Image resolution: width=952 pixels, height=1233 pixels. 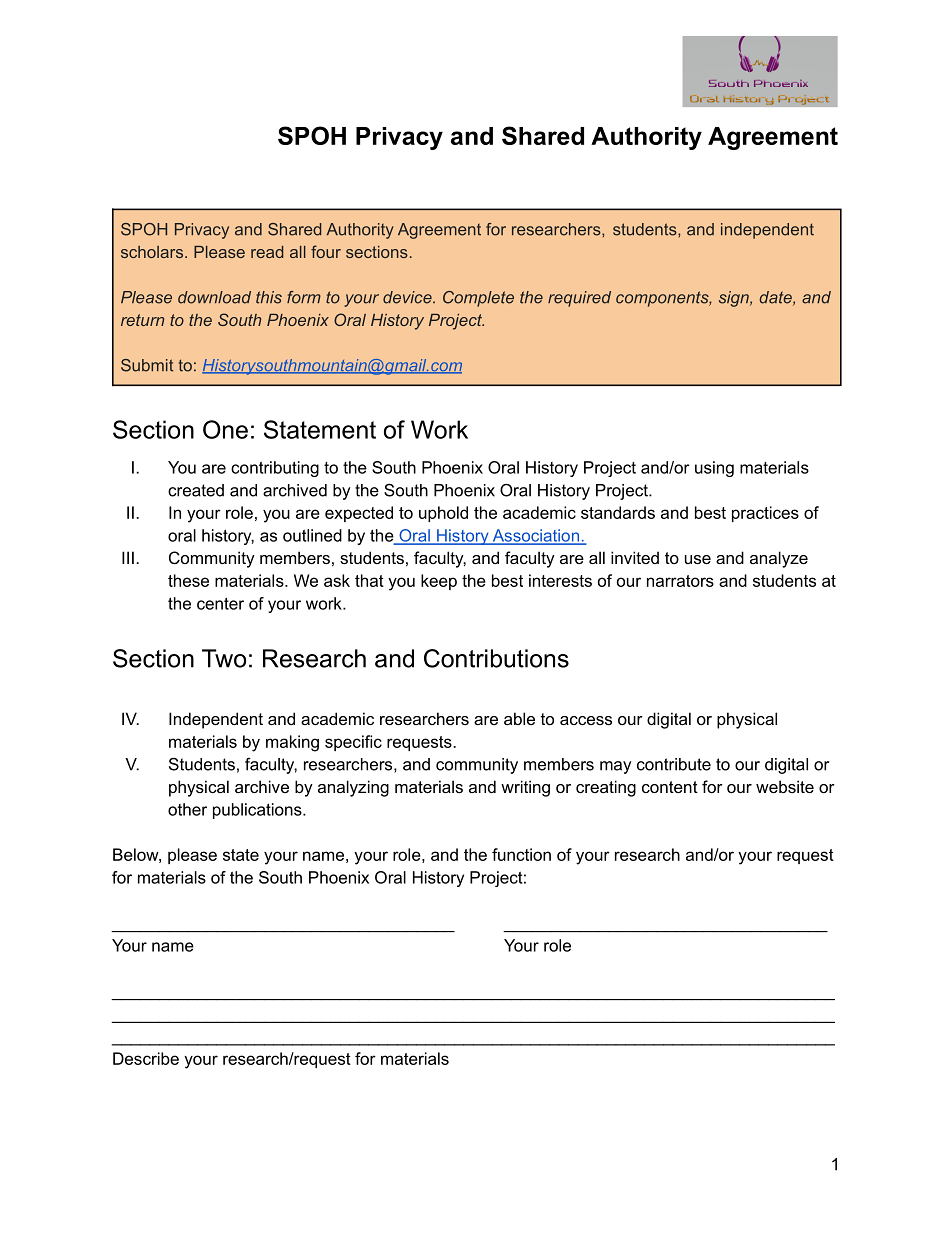 What do you see at coordinates (521, 854) in the screenshot?
I see `function` at bounding box center [521, 854].
